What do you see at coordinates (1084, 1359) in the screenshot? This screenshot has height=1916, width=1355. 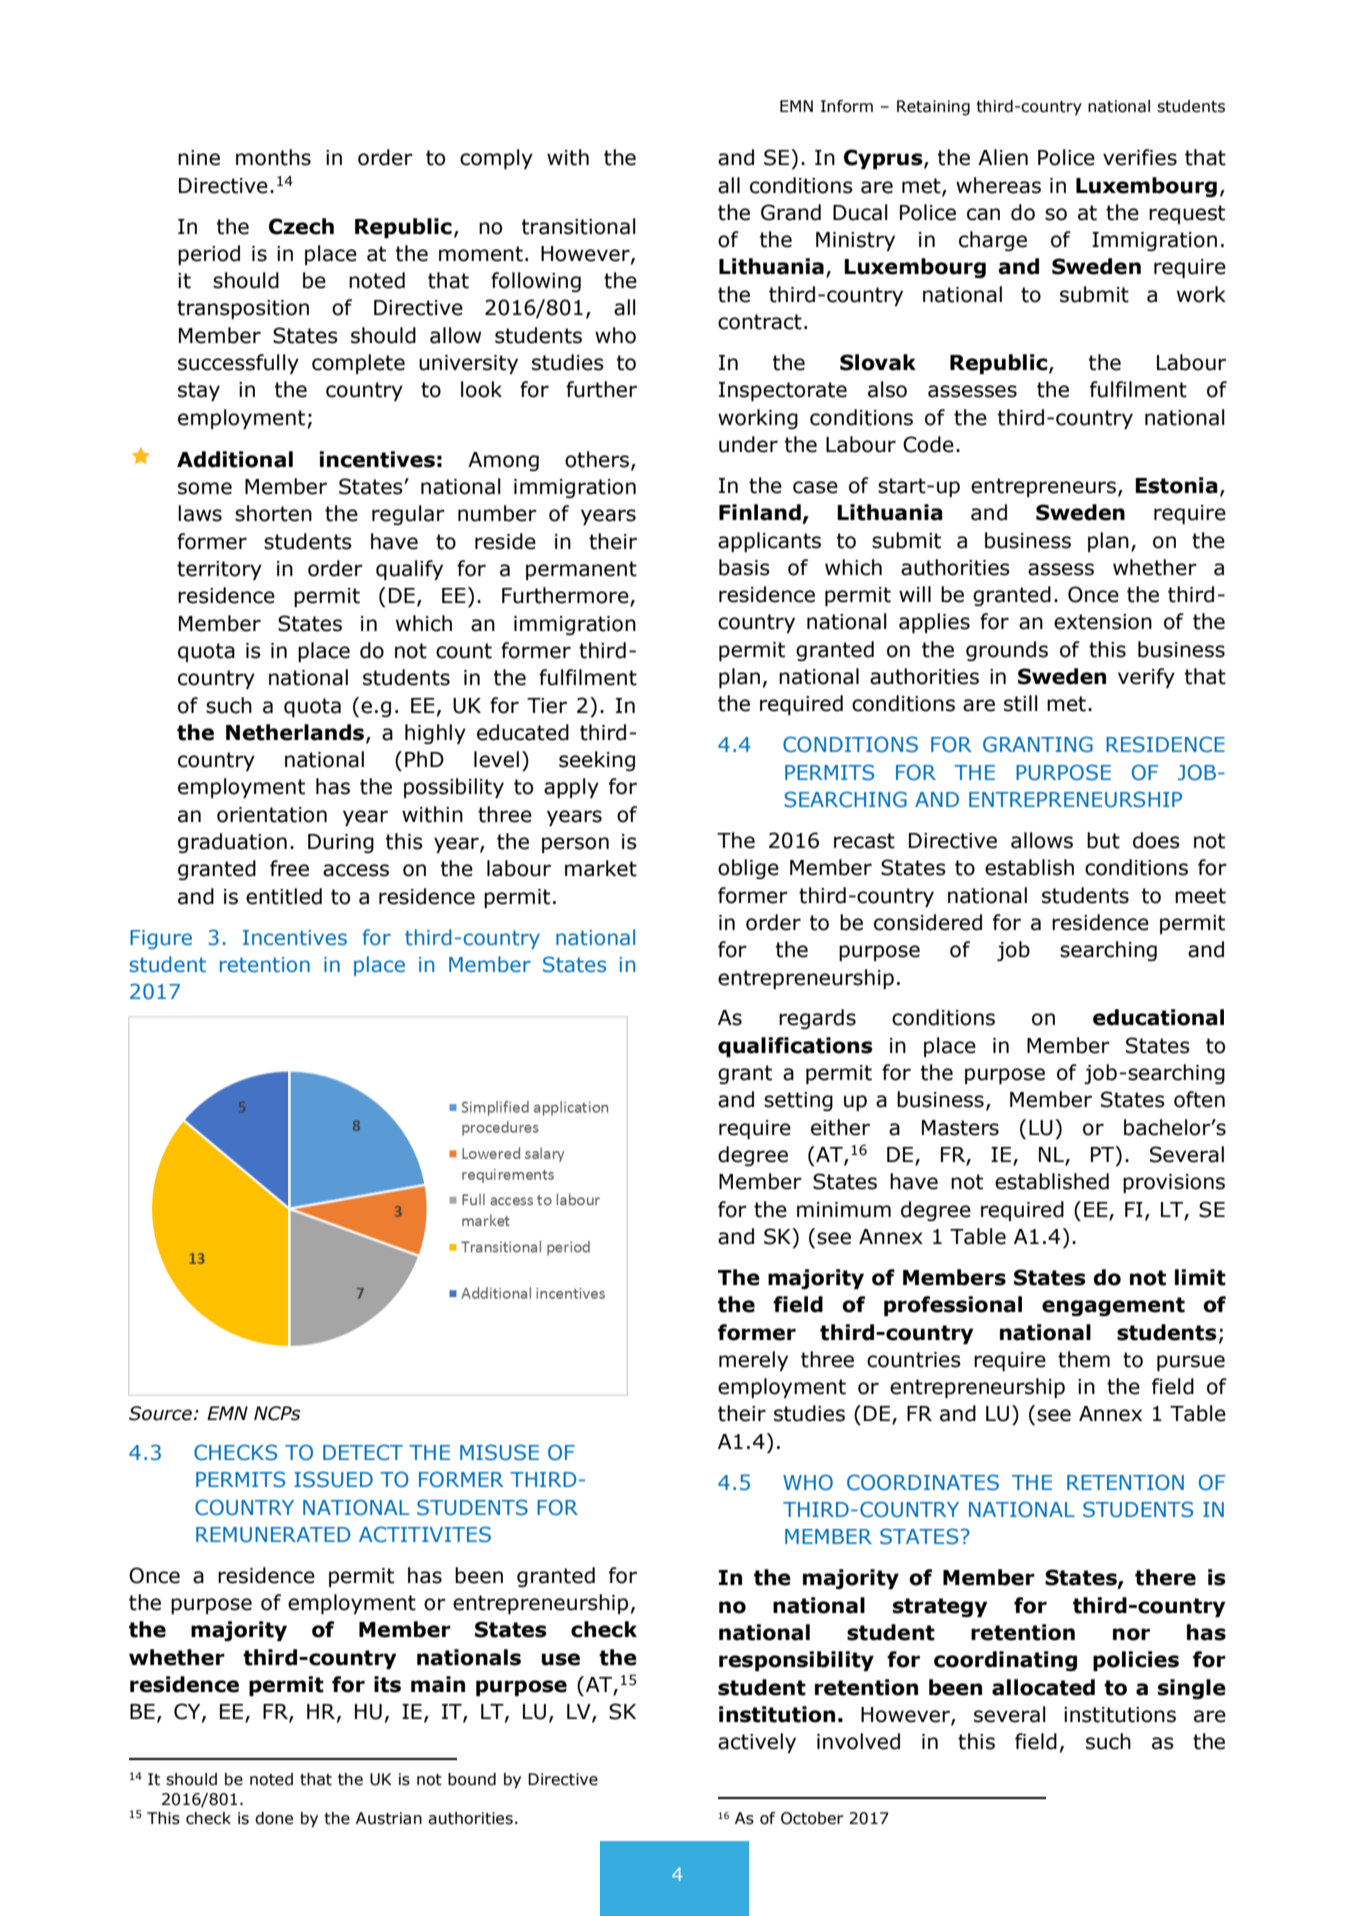 I see `them` at bounding box center [1084, 1359].
